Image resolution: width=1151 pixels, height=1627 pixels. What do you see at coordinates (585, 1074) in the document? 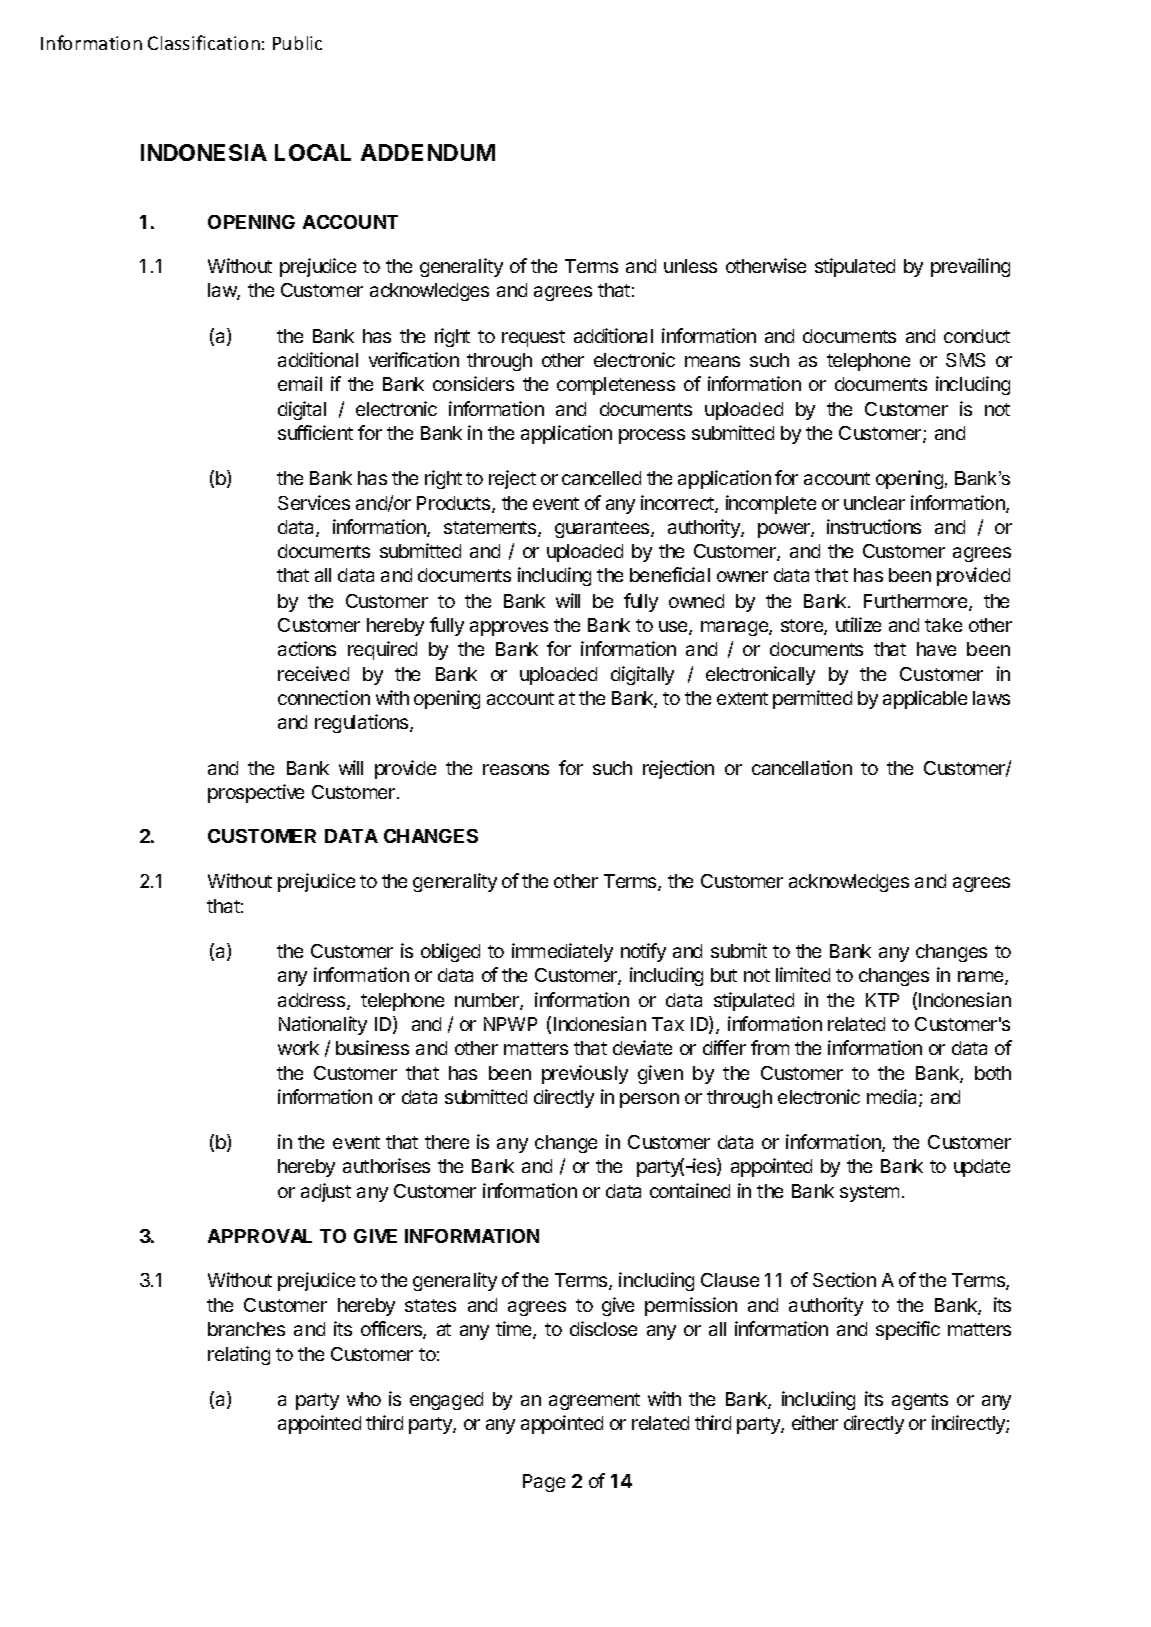
I see `previously` at bounding box center [585, 1074].
